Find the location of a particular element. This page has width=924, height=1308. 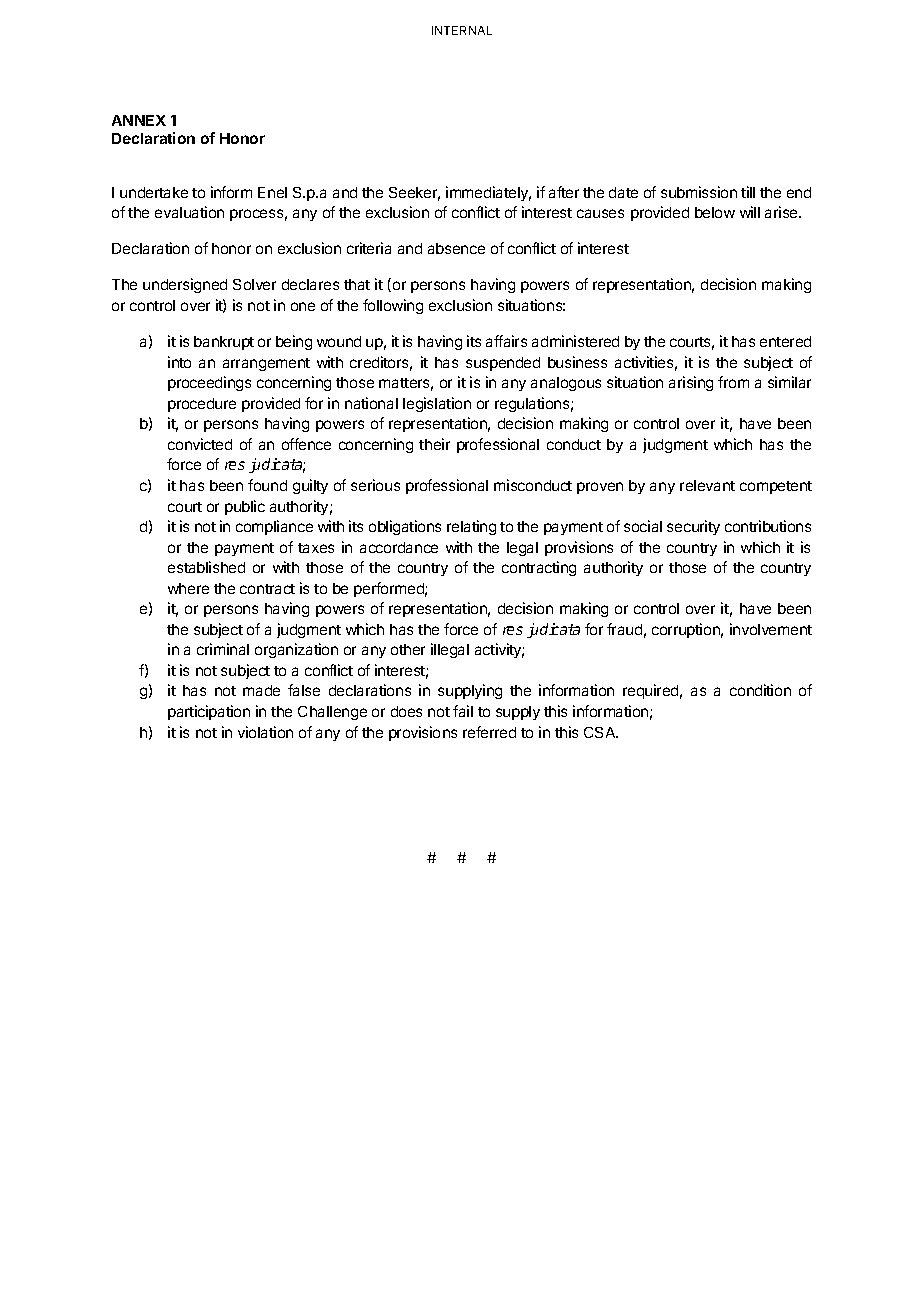

submission is located at coordinates (699, 192).
